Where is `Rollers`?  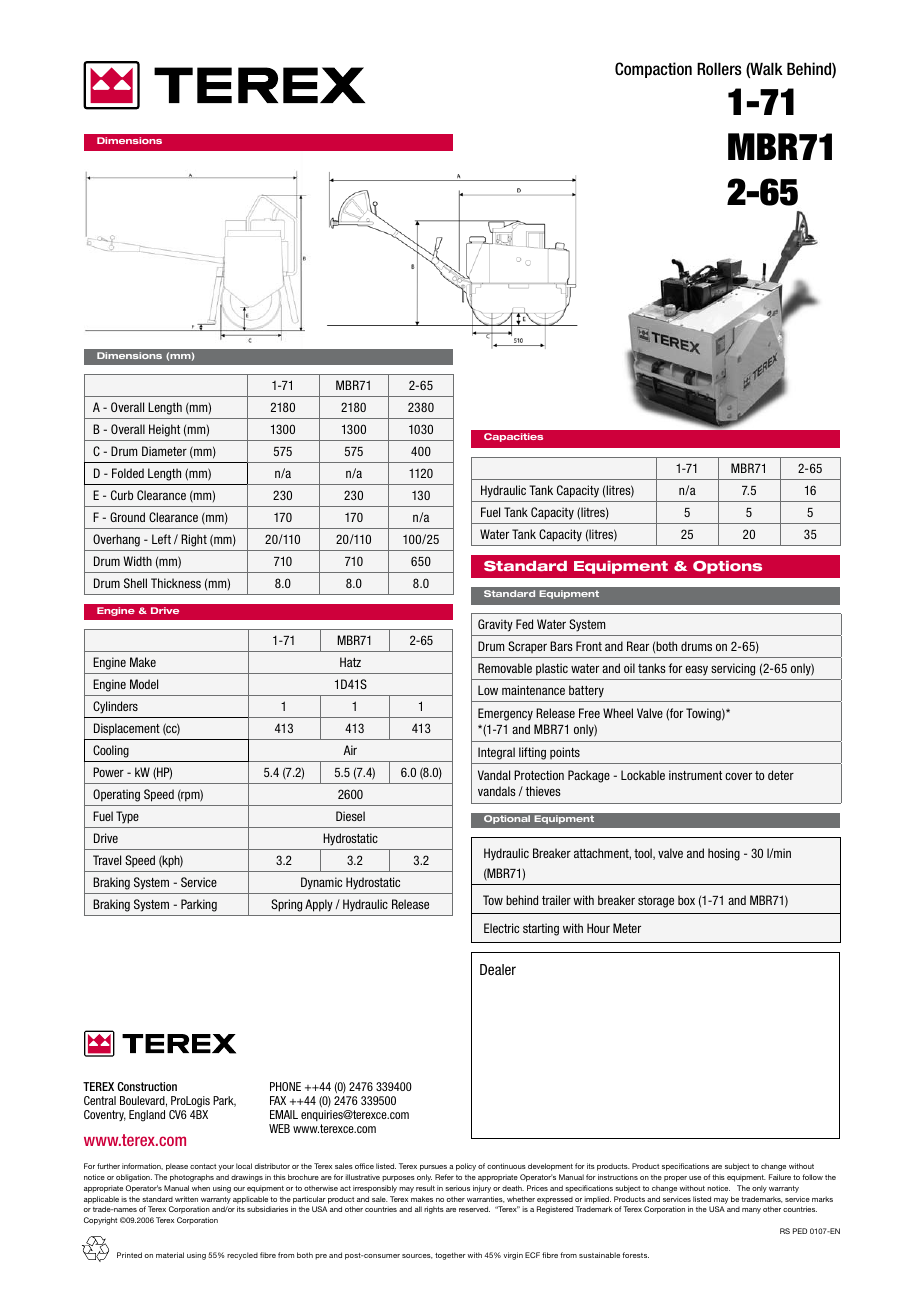
Rollers is located at coordinates (719, 68).
